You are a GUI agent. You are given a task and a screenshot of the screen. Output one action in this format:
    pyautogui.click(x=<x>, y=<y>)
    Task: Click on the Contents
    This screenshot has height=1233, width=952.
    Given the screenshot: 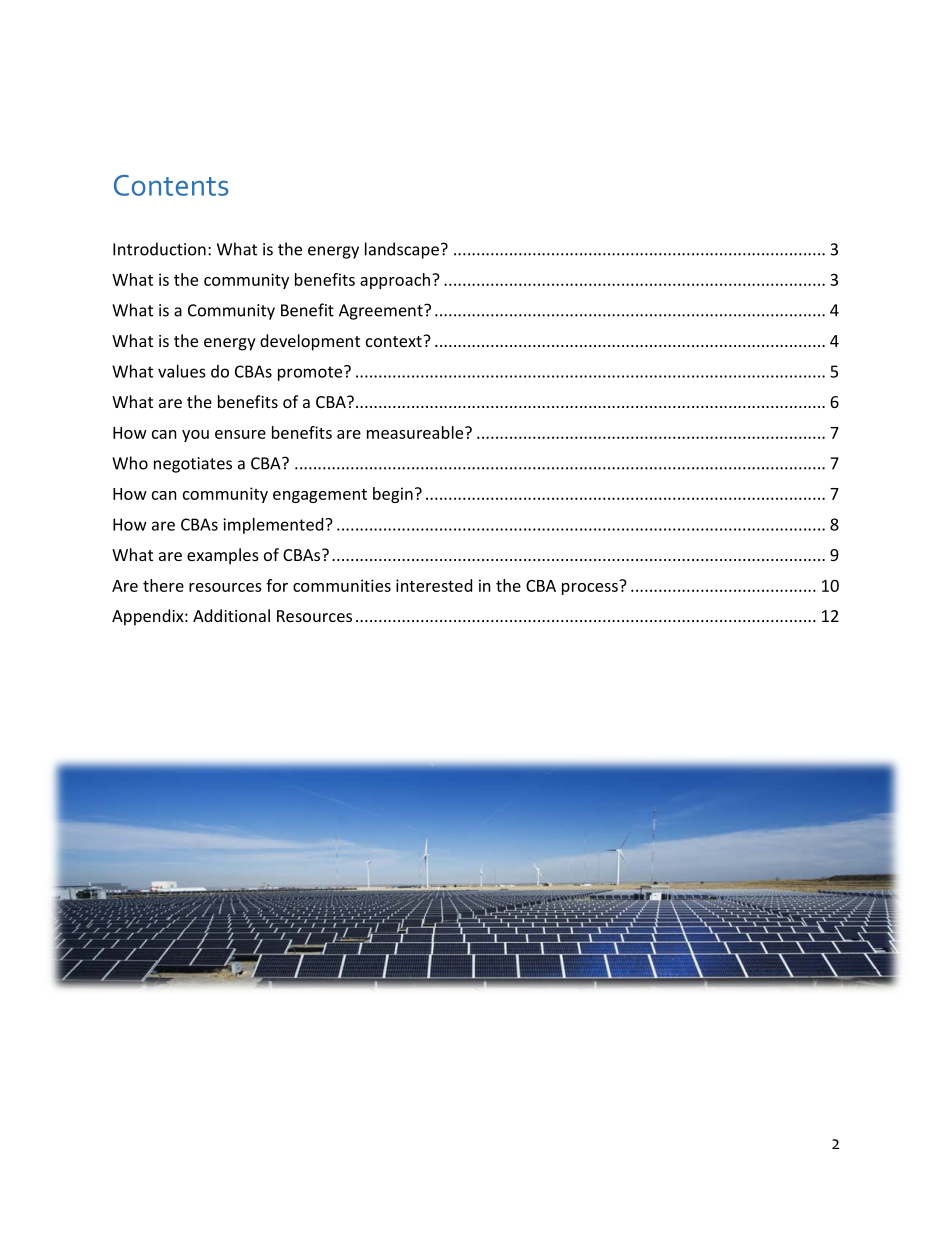 What is the action you would take?
    pyautogui.click(x=171, y=185)
